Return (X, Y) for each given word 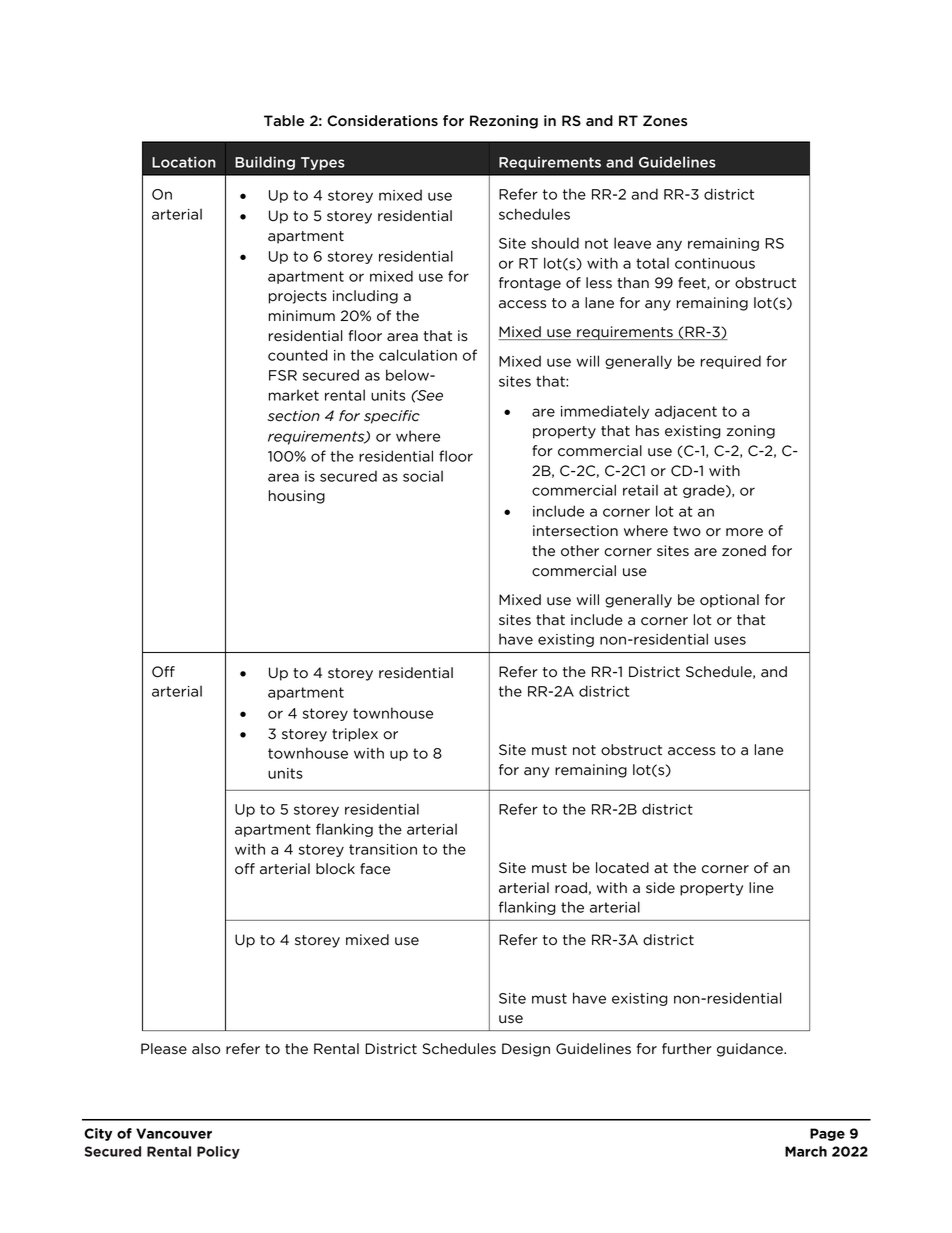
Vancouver (174, 1133)
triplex (355, 735)
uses (730, 640)
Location (184, 162)
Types (323, 163)
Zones (665, 121)
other (580, 551)
